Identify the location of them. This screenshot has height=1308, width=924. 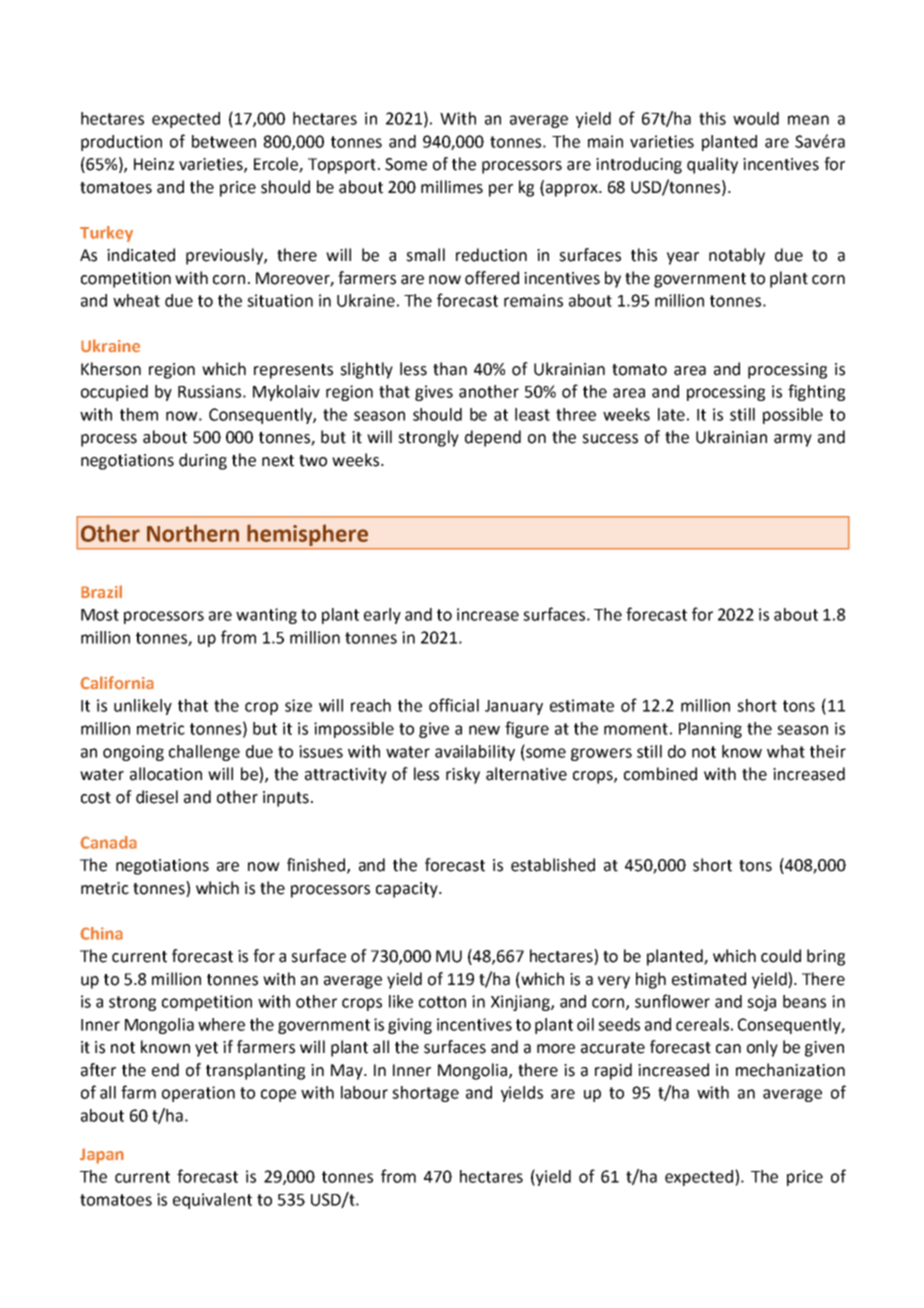
(139, 414).
